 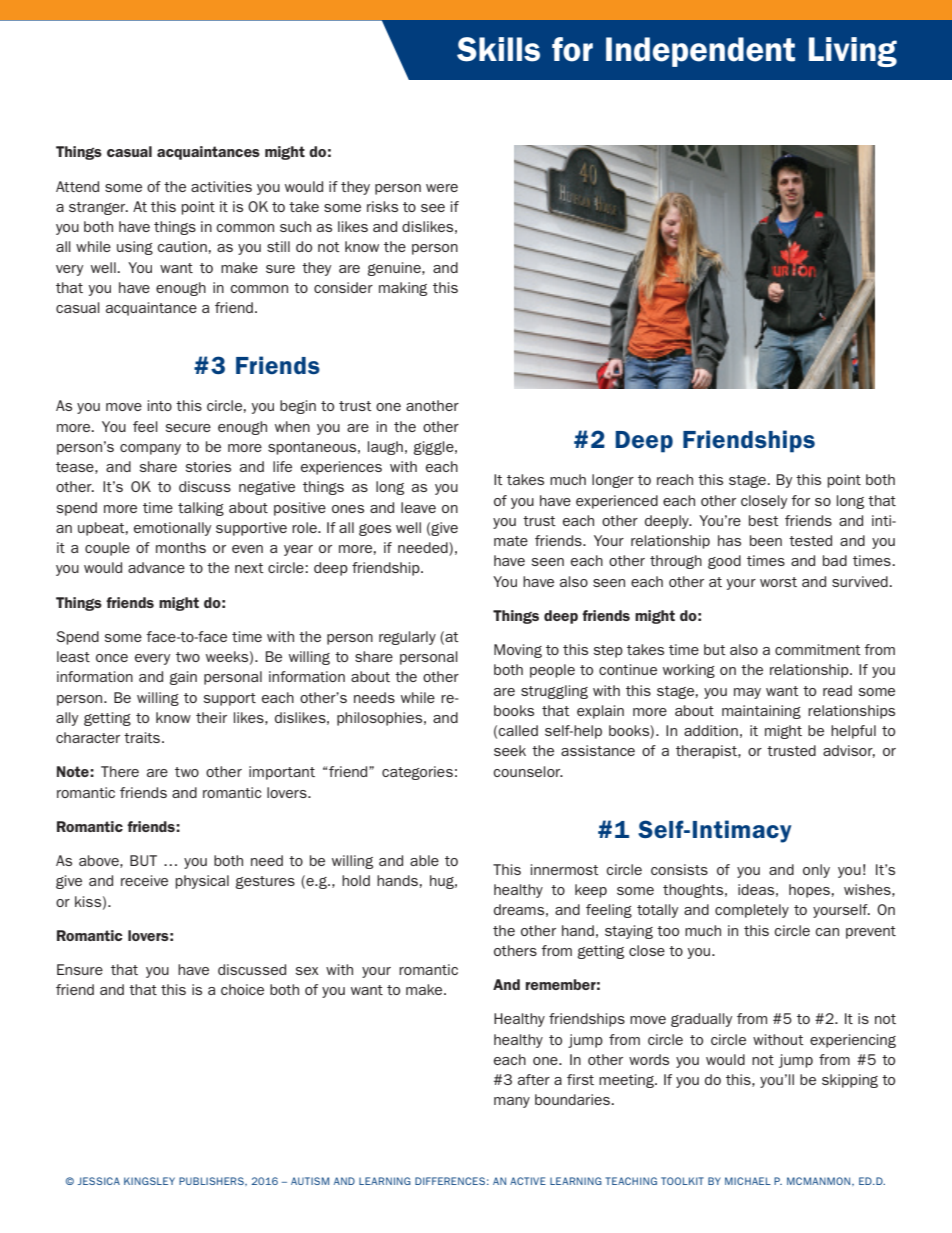 I want to click on choice, so click(x=242, y=989).
